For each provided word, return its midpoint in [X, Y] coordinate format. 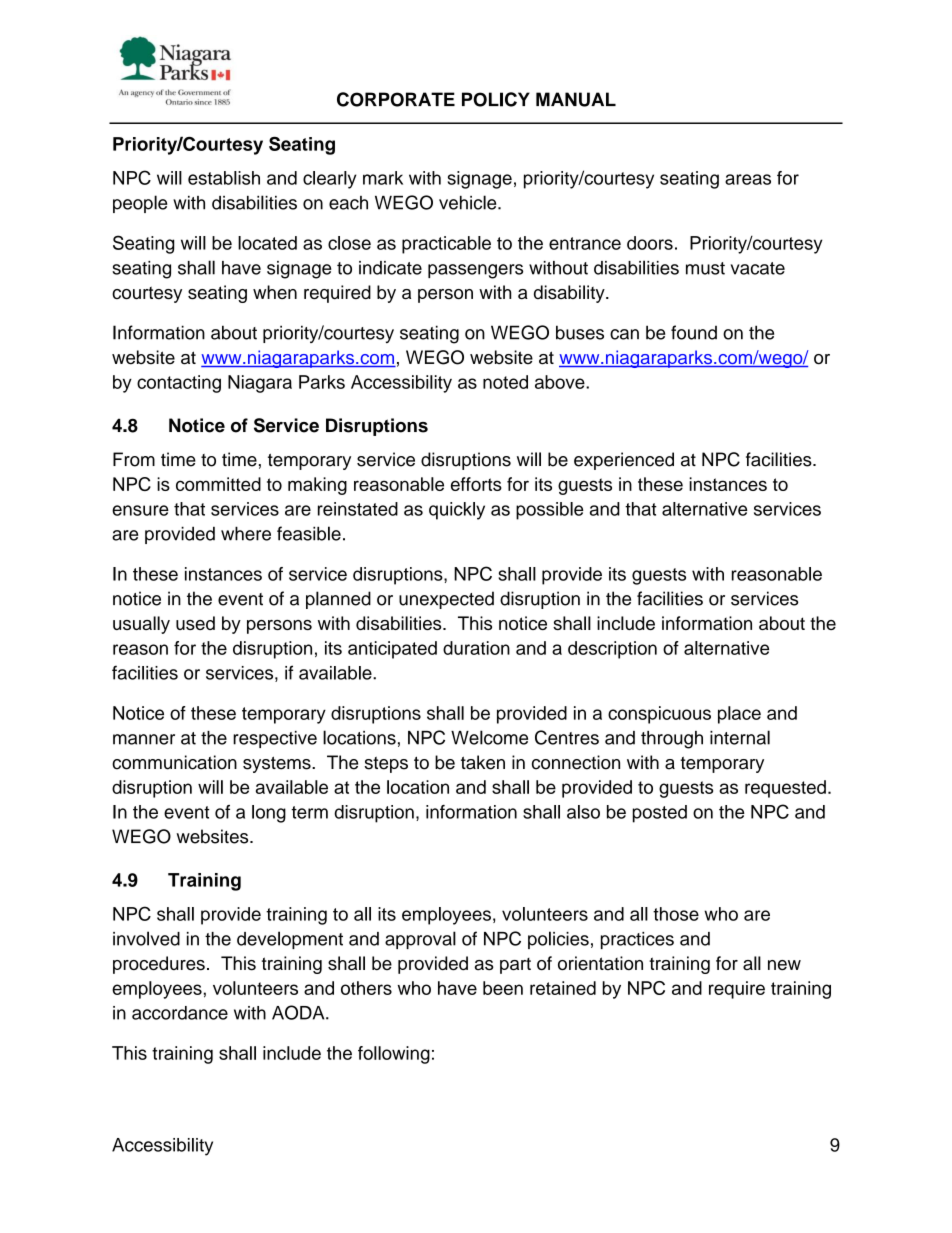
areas [748, 179]
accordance [180, 1013]
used [195, 623]
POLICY [496, 99]
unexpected [446, 600]
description [612, 650]
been [503, 988]
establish [224, 178]
